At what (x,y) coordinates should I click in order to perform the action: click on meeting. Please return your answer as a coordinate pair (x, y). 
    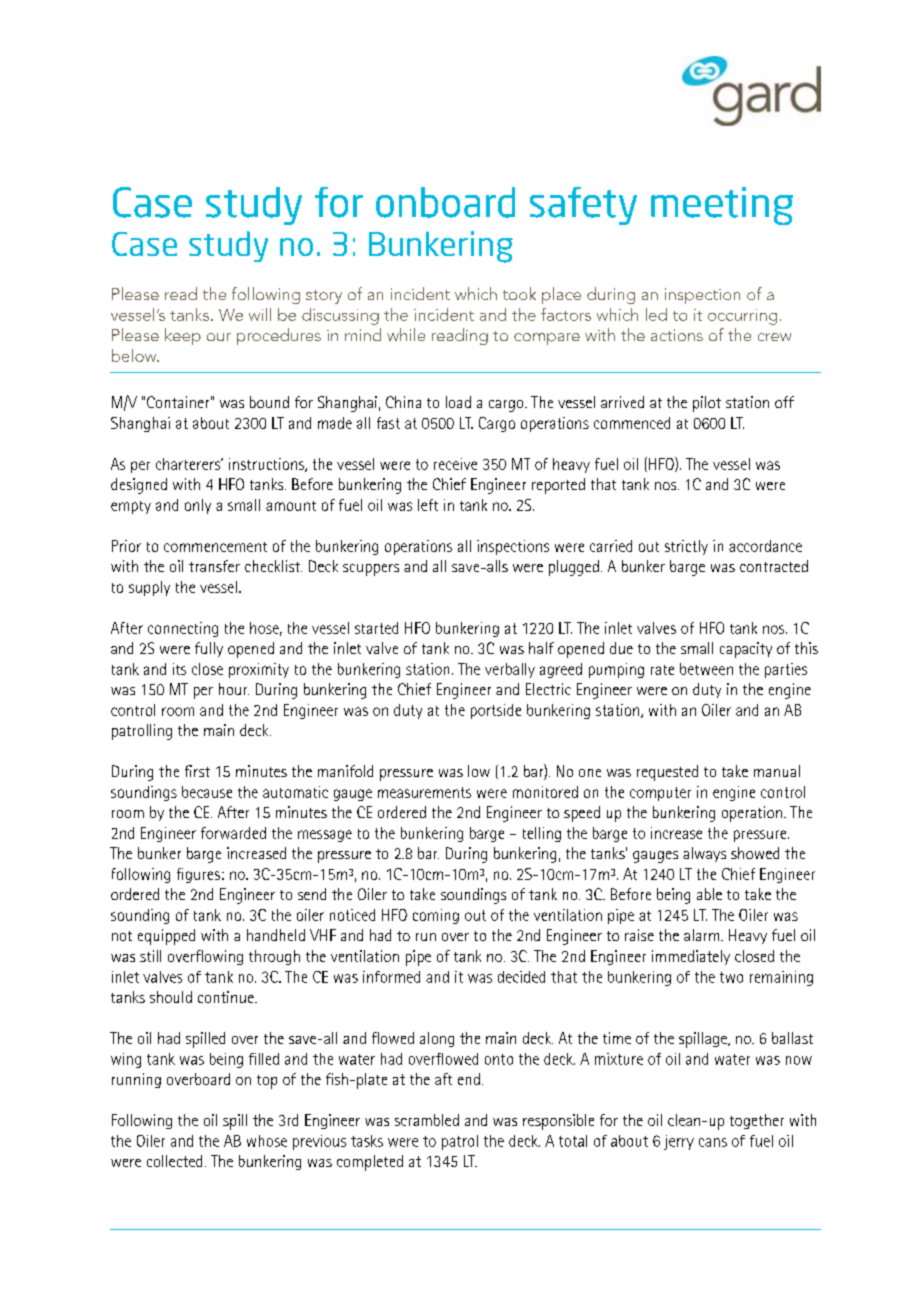
    Looking at the image, I should click on (722, 206).
